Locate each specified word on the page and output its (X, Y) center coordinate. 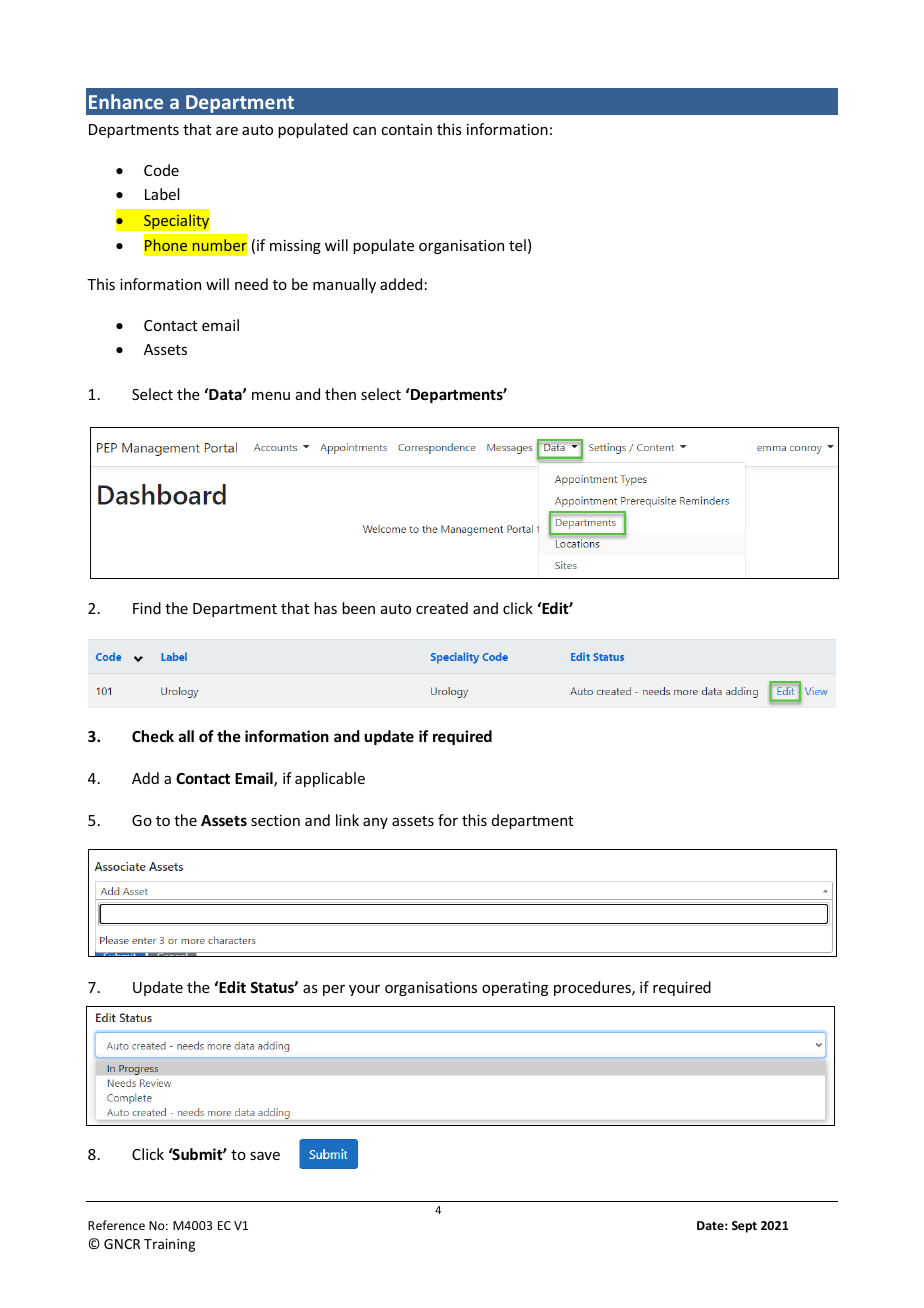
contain (406, 129)
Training (169, 1245)
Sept (744, 1227)
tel (517, 245)
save (265, 1156)
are (227, 131)
